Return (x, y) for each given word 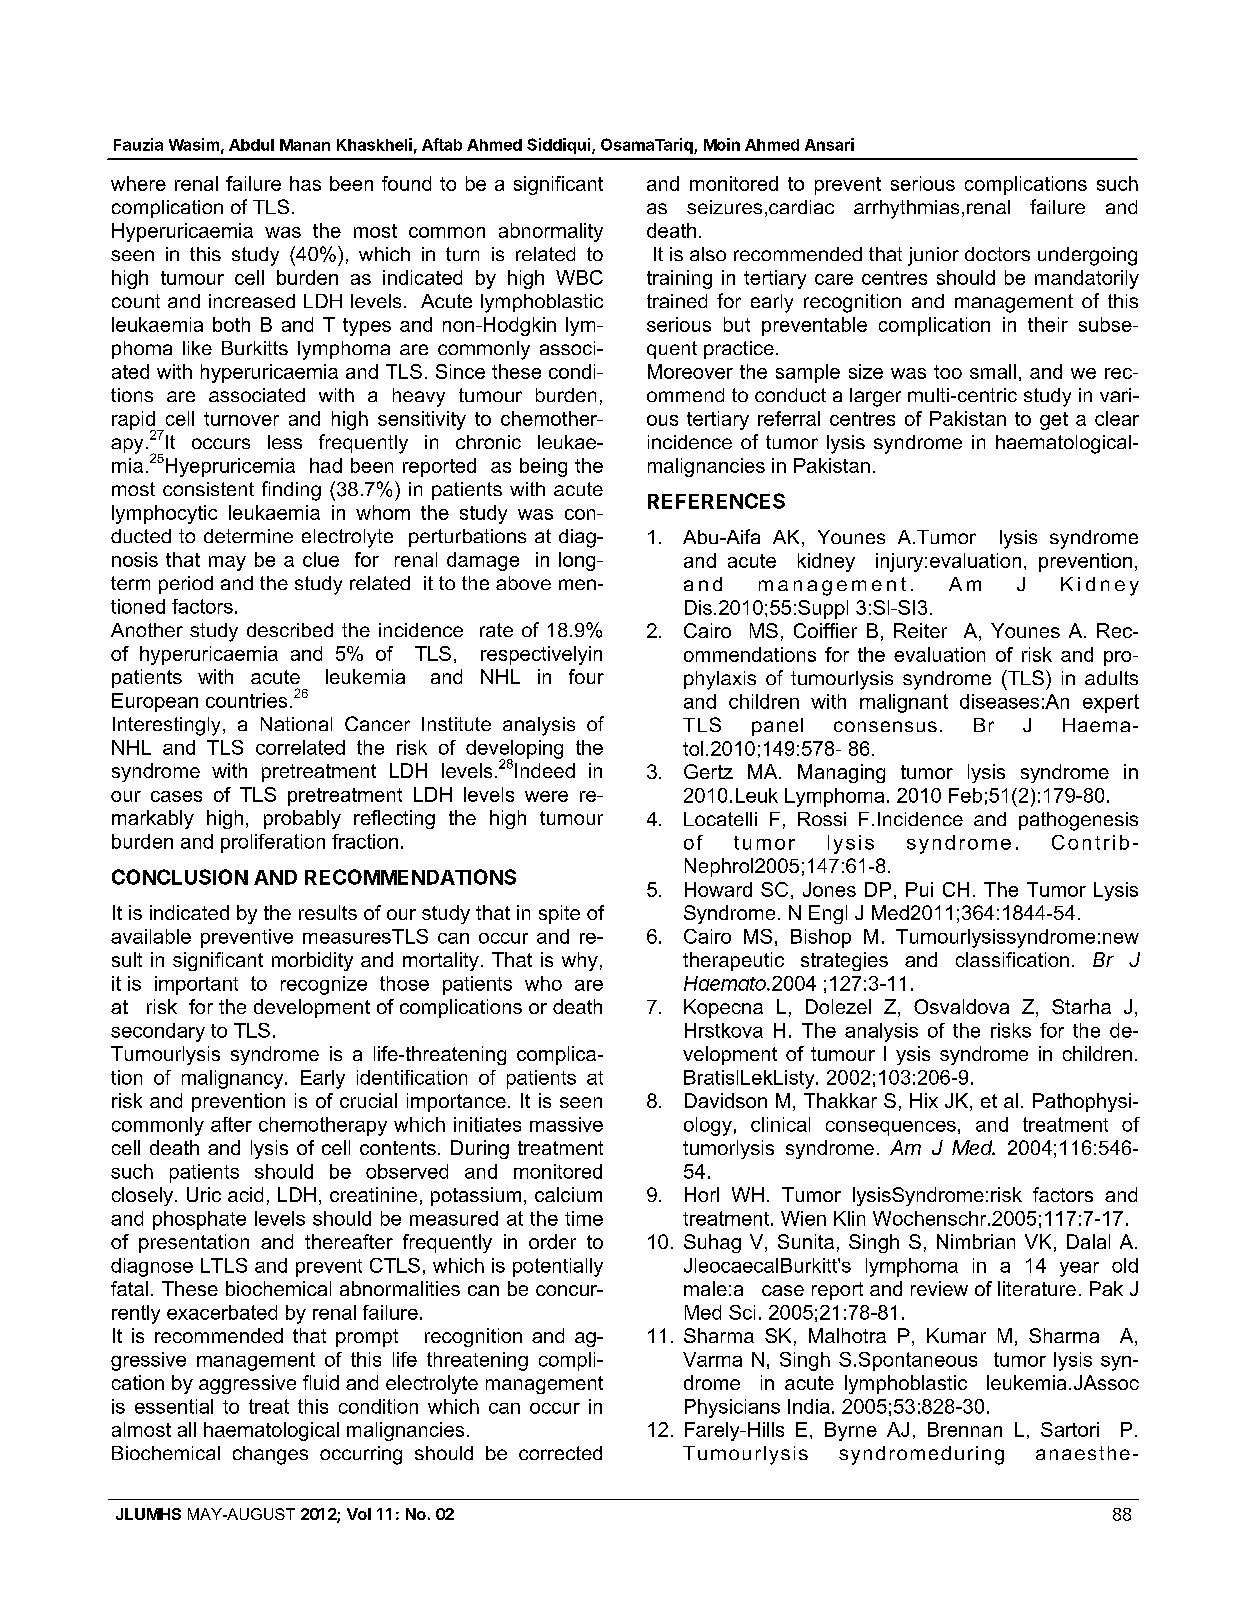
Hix (924, 1100)
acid (245, 1194)
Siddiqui (560, 146)
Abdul (251, 145)
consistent (208, 489)
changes (270, 1455)
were (546, 796)
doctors (997, 254)
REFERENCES (716, 501)
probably (302, 819)
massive (566, 1124)
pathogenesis (1078, 821)
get (1054, 421)
